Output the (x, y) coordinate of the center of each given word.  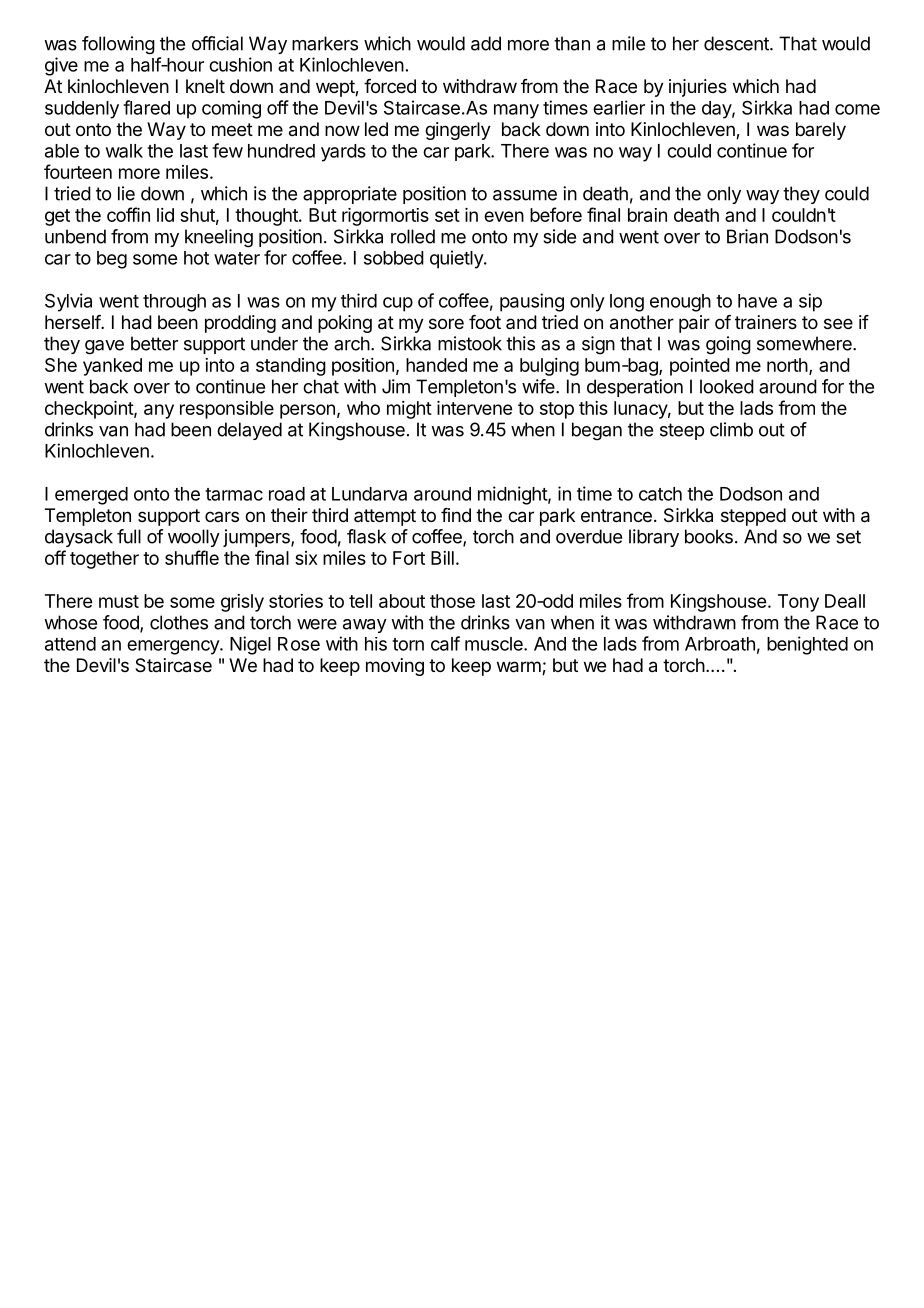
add (486, 43)
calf (445, 643)
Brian (747, 236)
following (118, 45)
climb (731, 429)
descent (737, 43)
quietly (457, 259)
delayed (249, 431)
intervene (474, 408)
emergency (174, 647)
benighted (807, 645)
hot (196, 258)
